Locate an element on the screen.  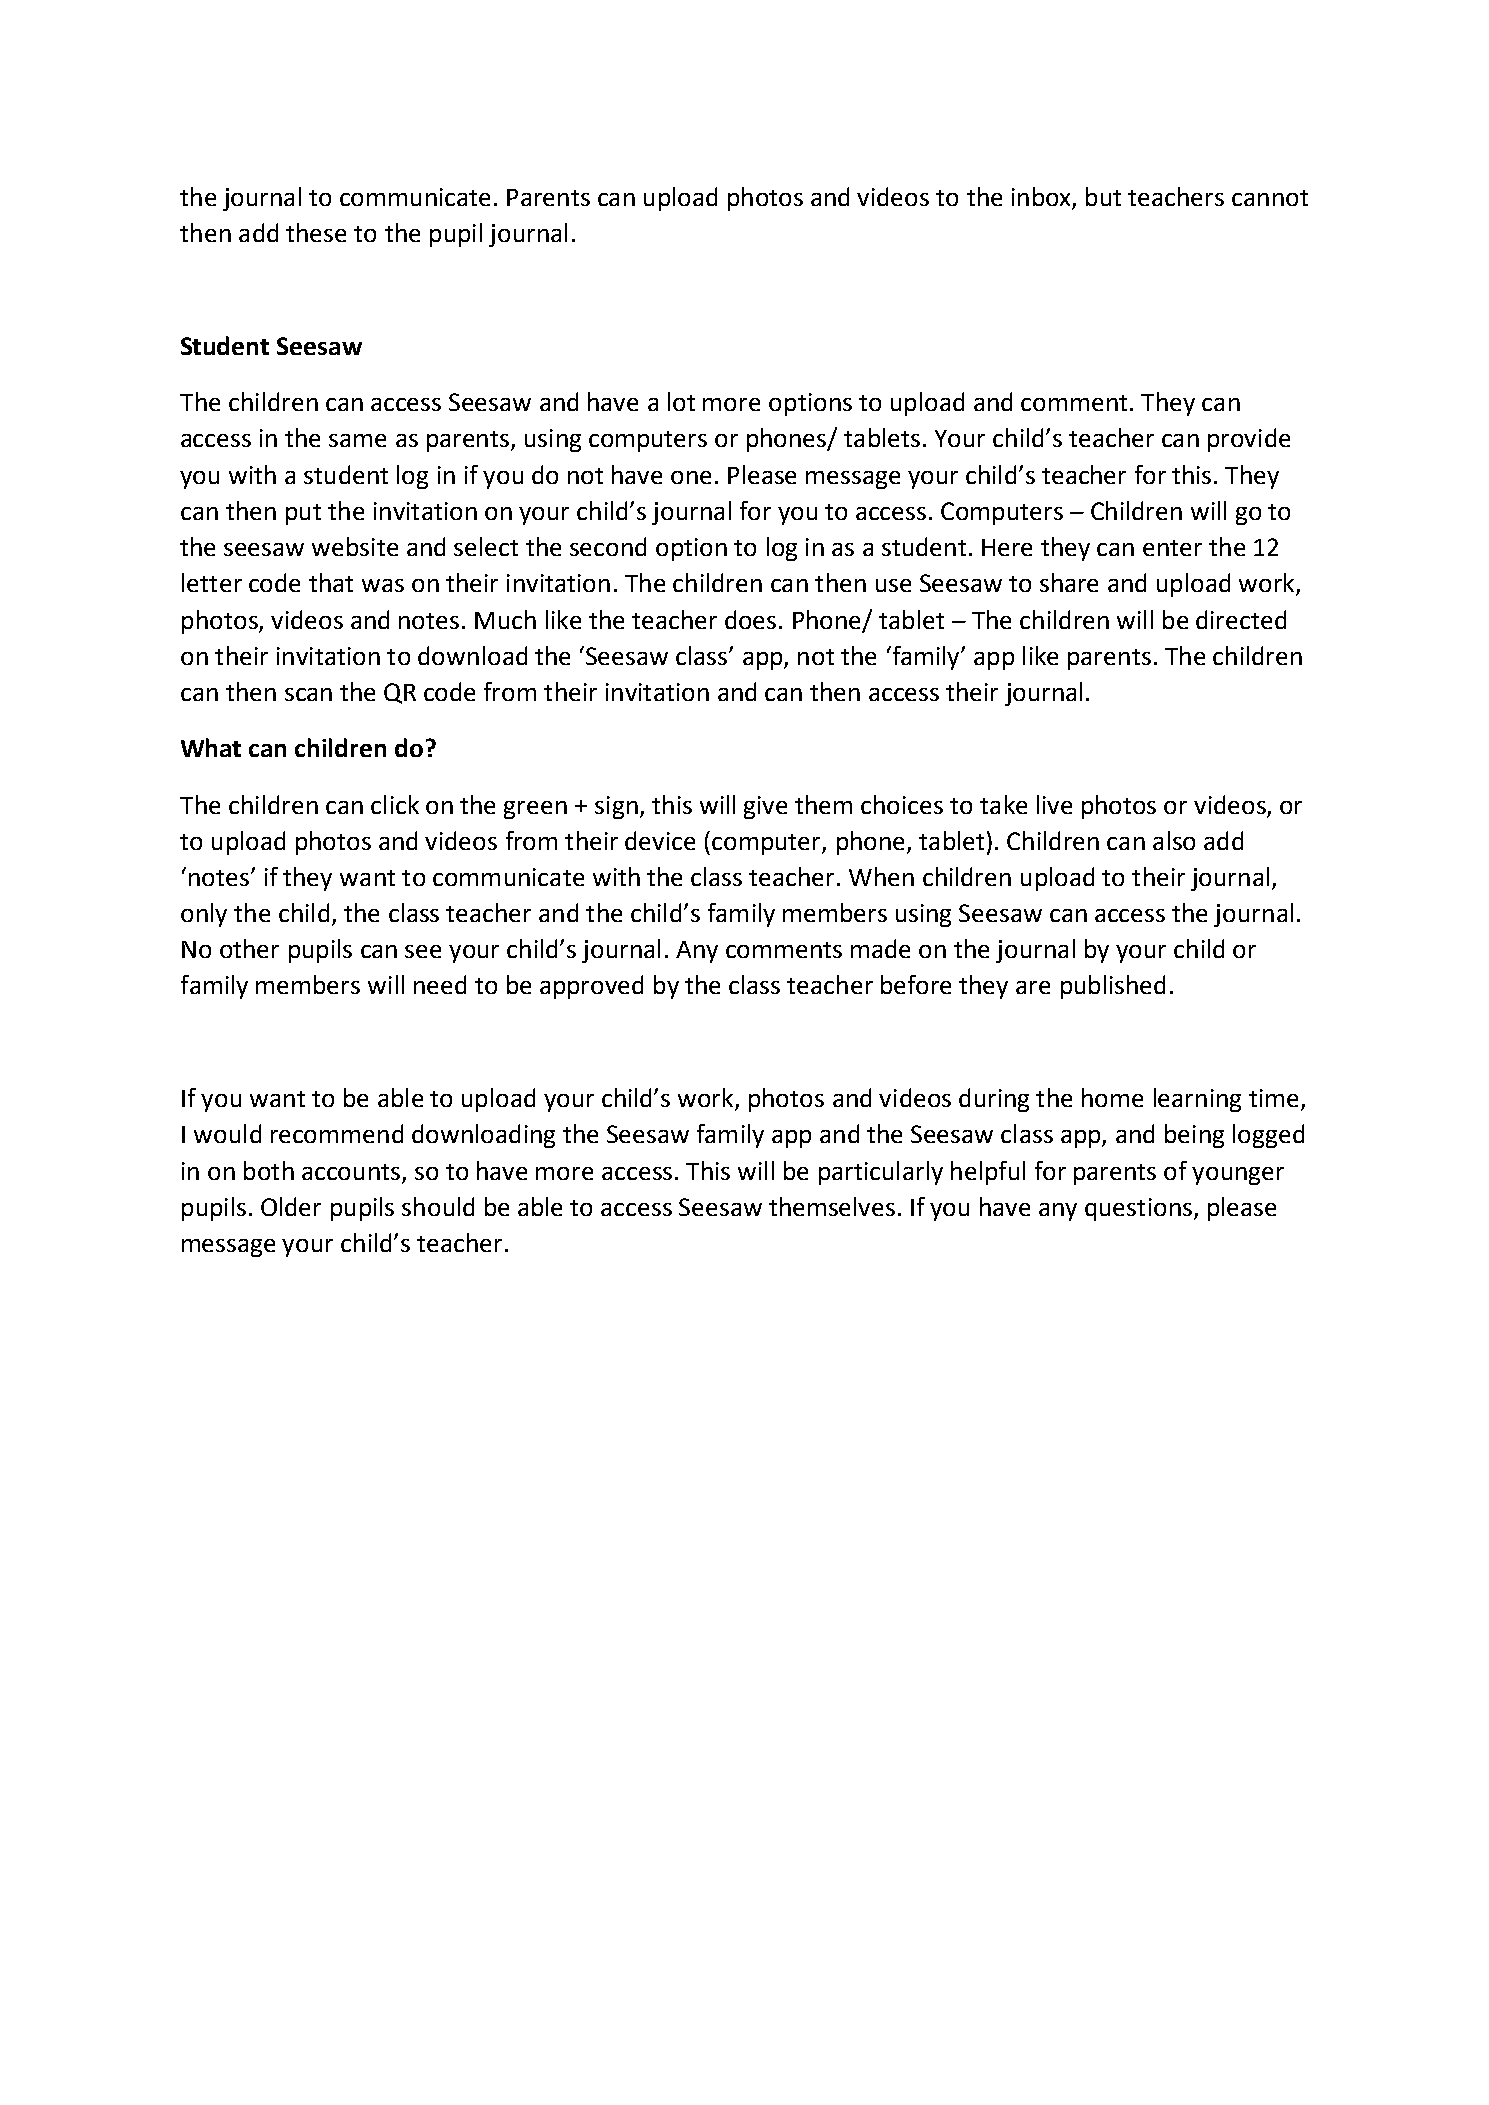
share is located at coordinates (1069, 582).
